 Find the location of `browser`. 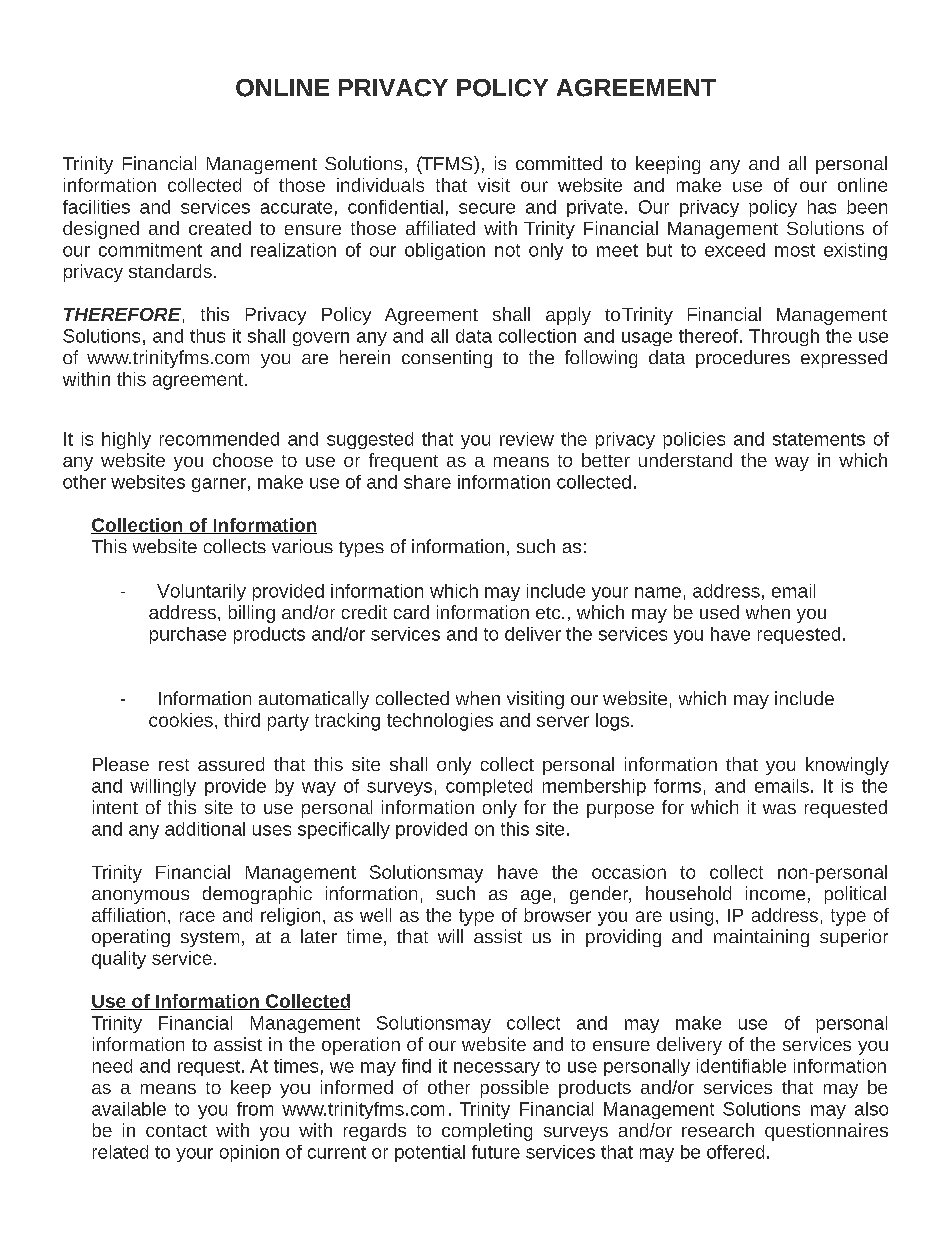

browser is located at coordinates (557, 915).
